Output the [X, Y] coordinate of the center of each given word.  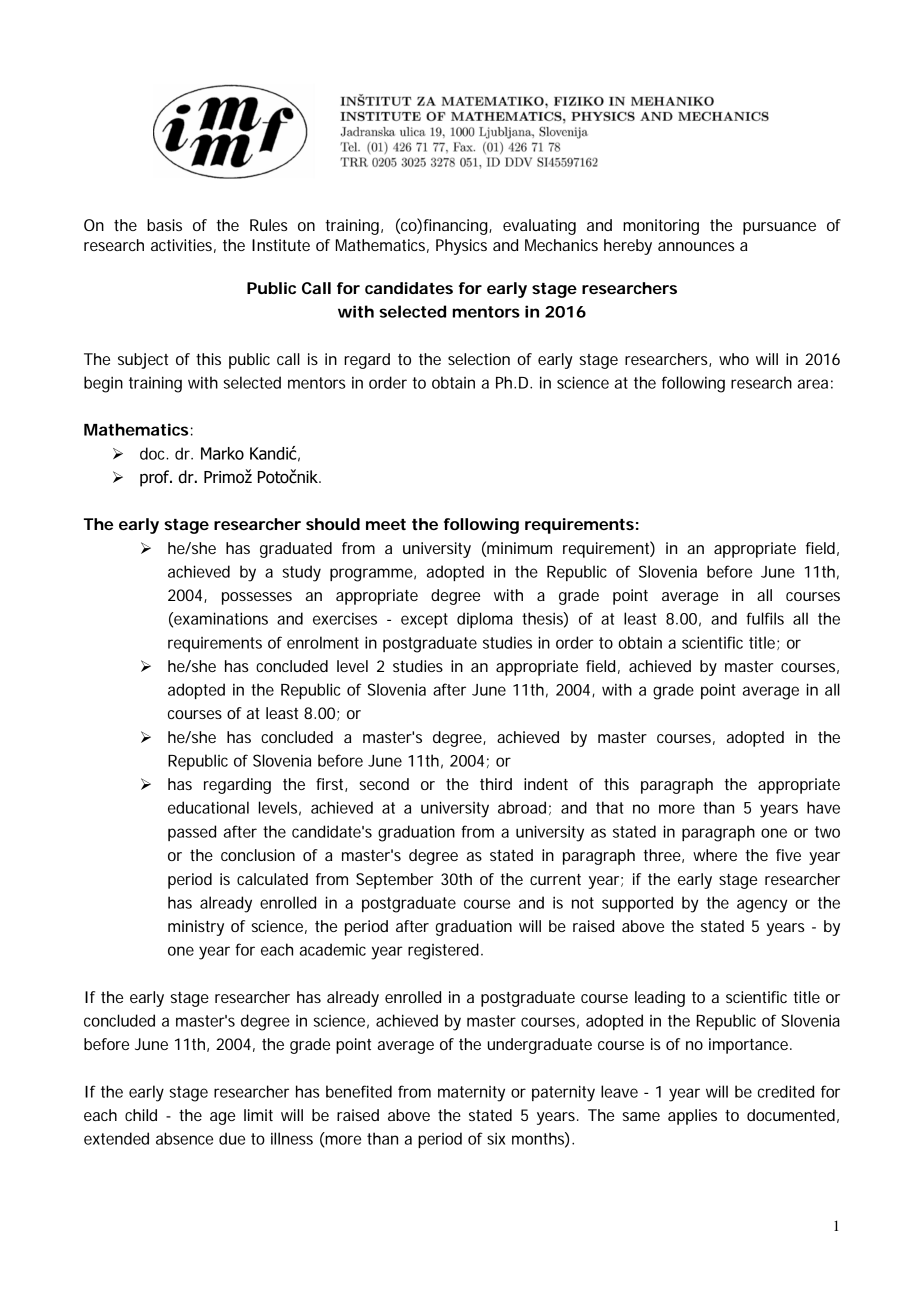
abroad [522, 807]
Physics [461, 247]
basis [164, 225]
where [715, 855]
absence [184, 1138]
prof [156, 478]
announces [696, 246]
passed [192, 833]
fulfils [765, 618]
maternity [471, 1094]
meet [386, 524]
